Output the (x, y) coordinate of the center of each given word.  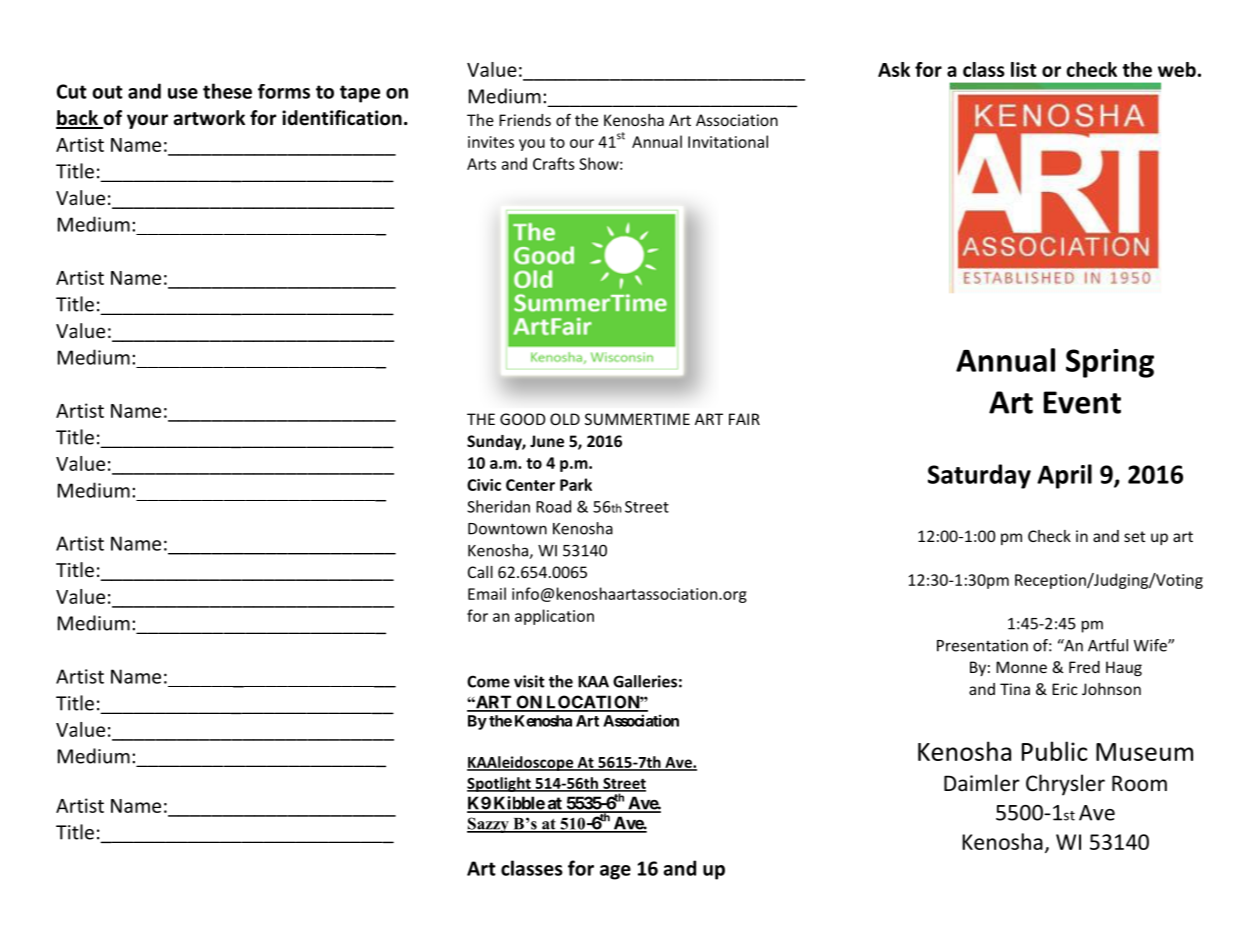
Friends (525, 120)
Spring (1110, 363)
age (615, 872)
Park (576, 484)
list (1024, 69)
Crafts (554, 163)
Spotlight (500, 784)
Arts (481, 164)
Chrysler (1065, 785)
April (1064, 476)
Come (488, 681)
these (227, 91)
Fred (1084, 667)
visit (529, 681)
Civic (484, 485)
